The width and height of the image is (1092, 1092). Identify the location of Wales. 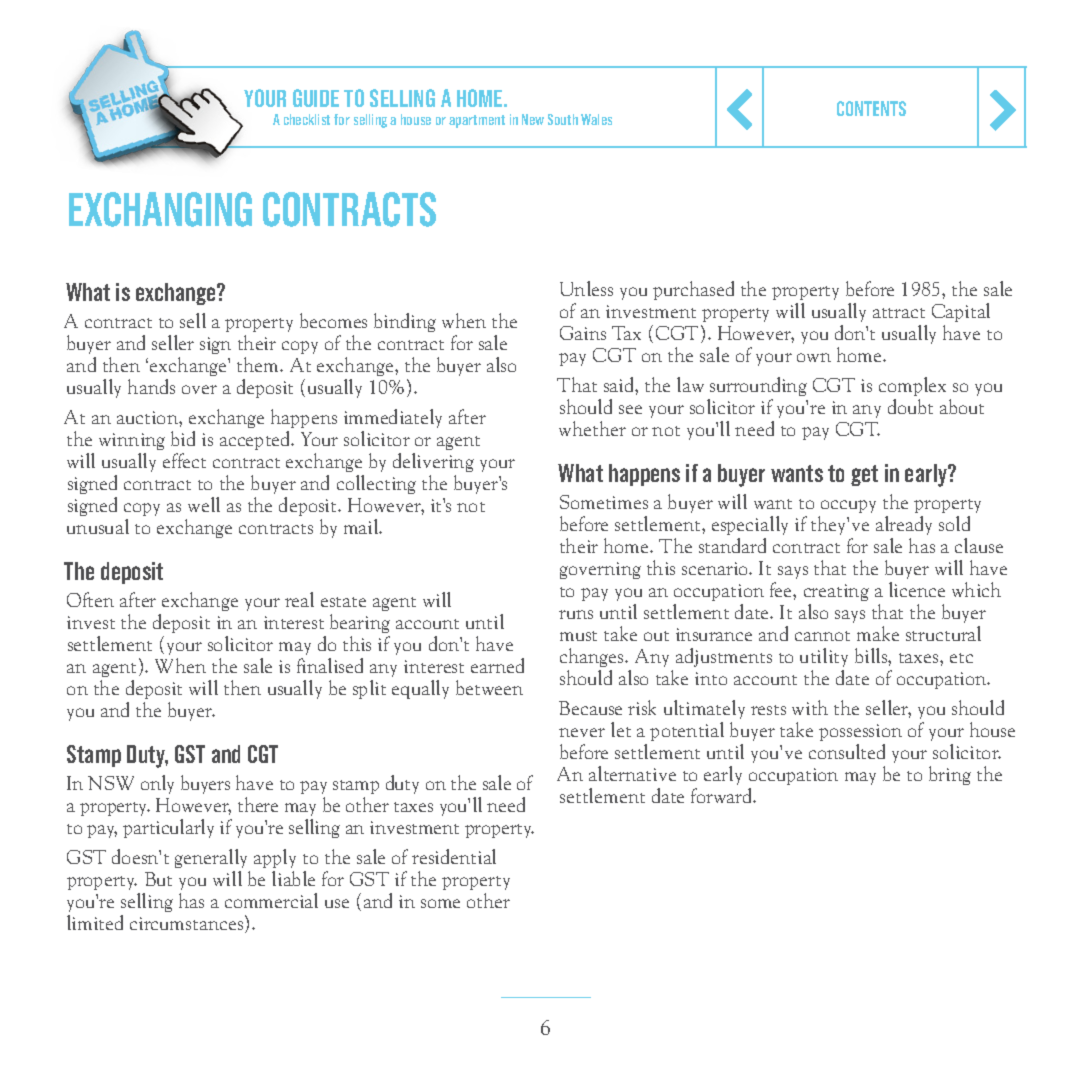
(596, 119).
